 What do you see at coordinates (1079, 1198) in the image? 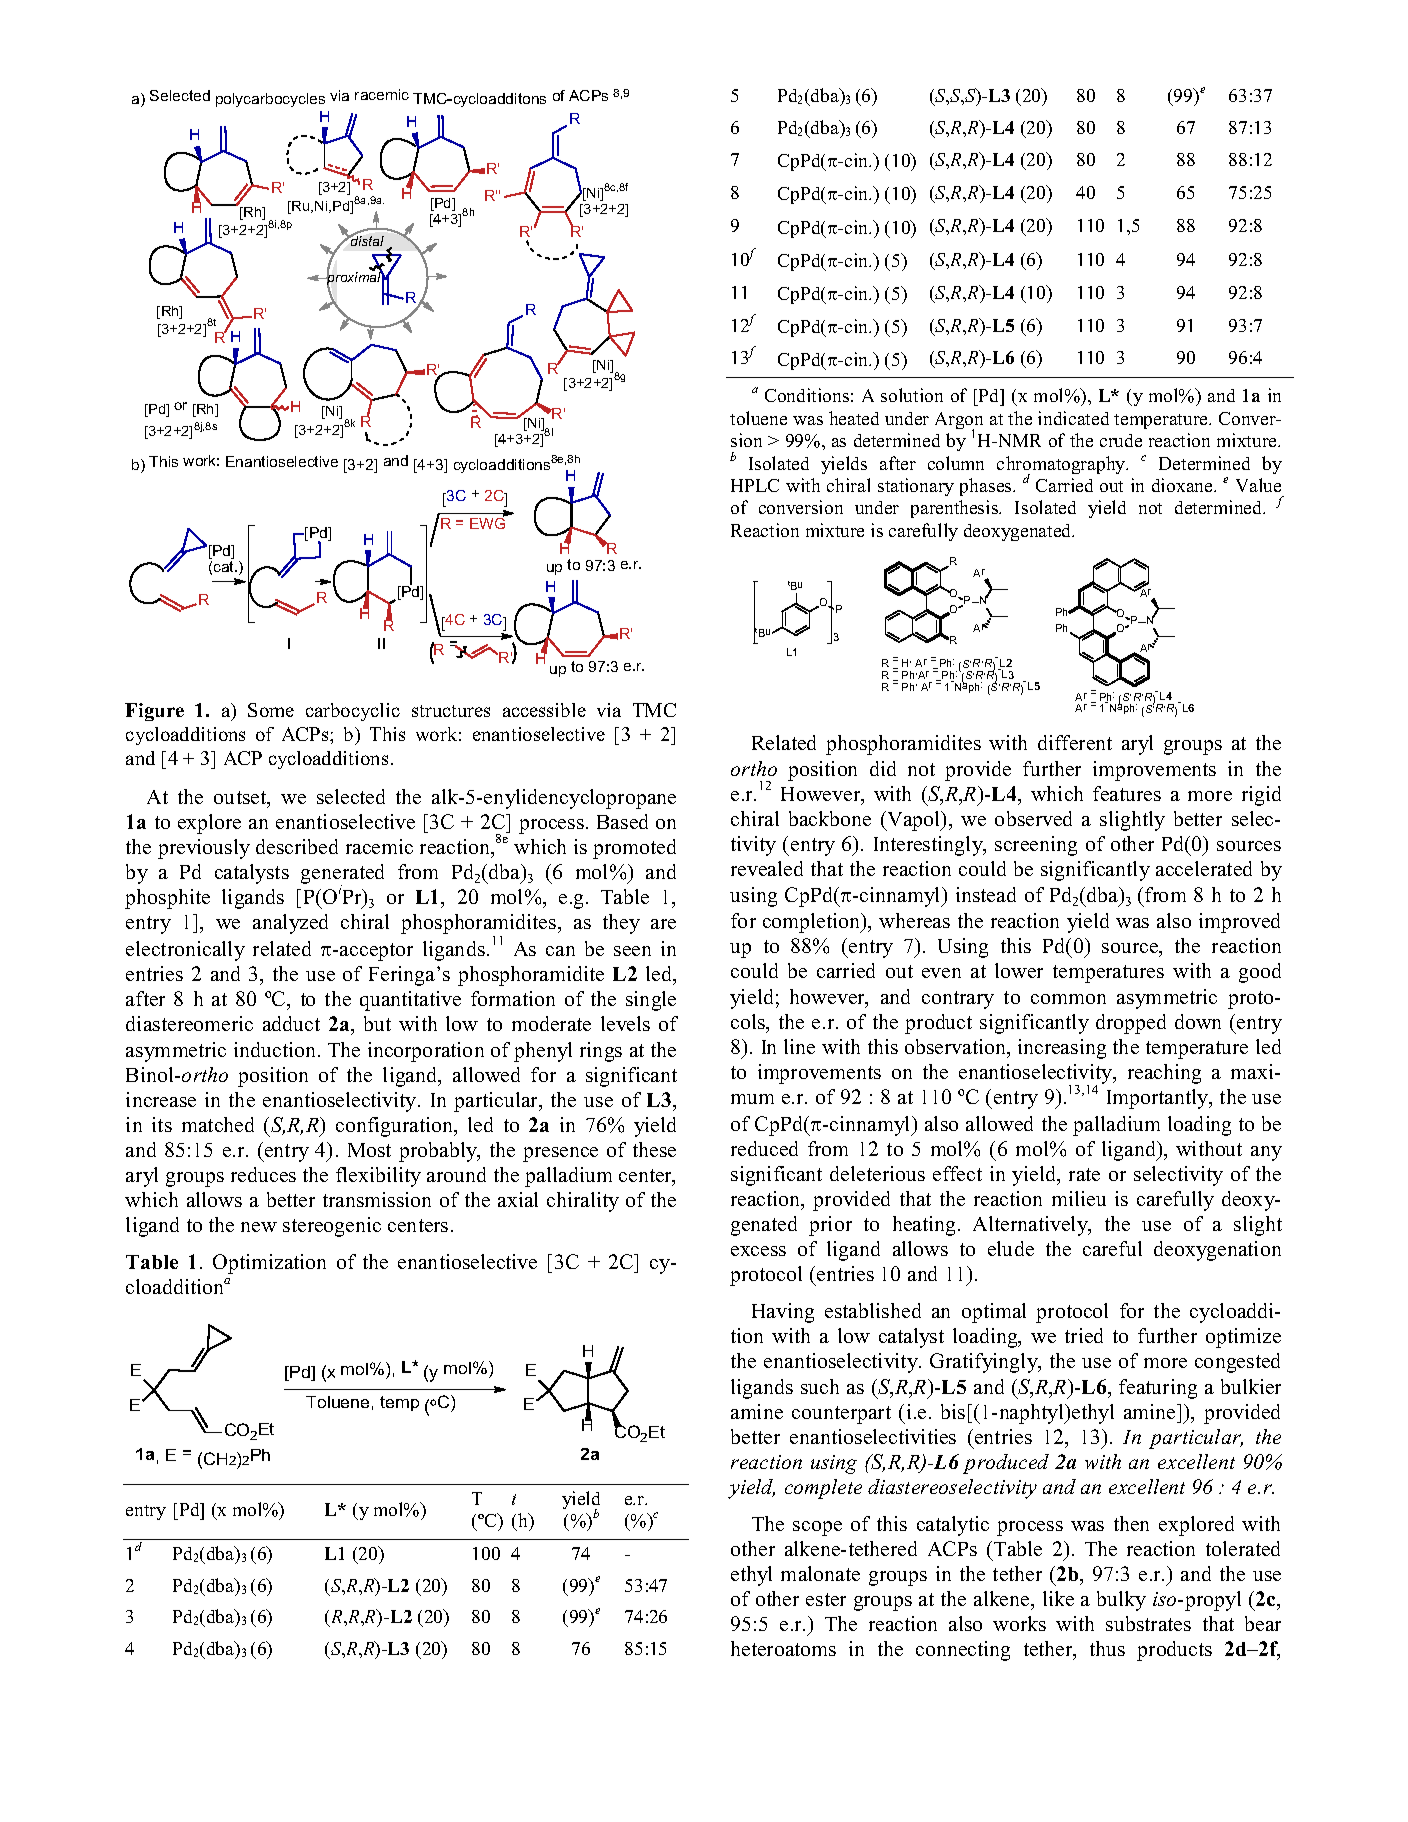
I see `milieu` at bounding box center [1079, 1198].
